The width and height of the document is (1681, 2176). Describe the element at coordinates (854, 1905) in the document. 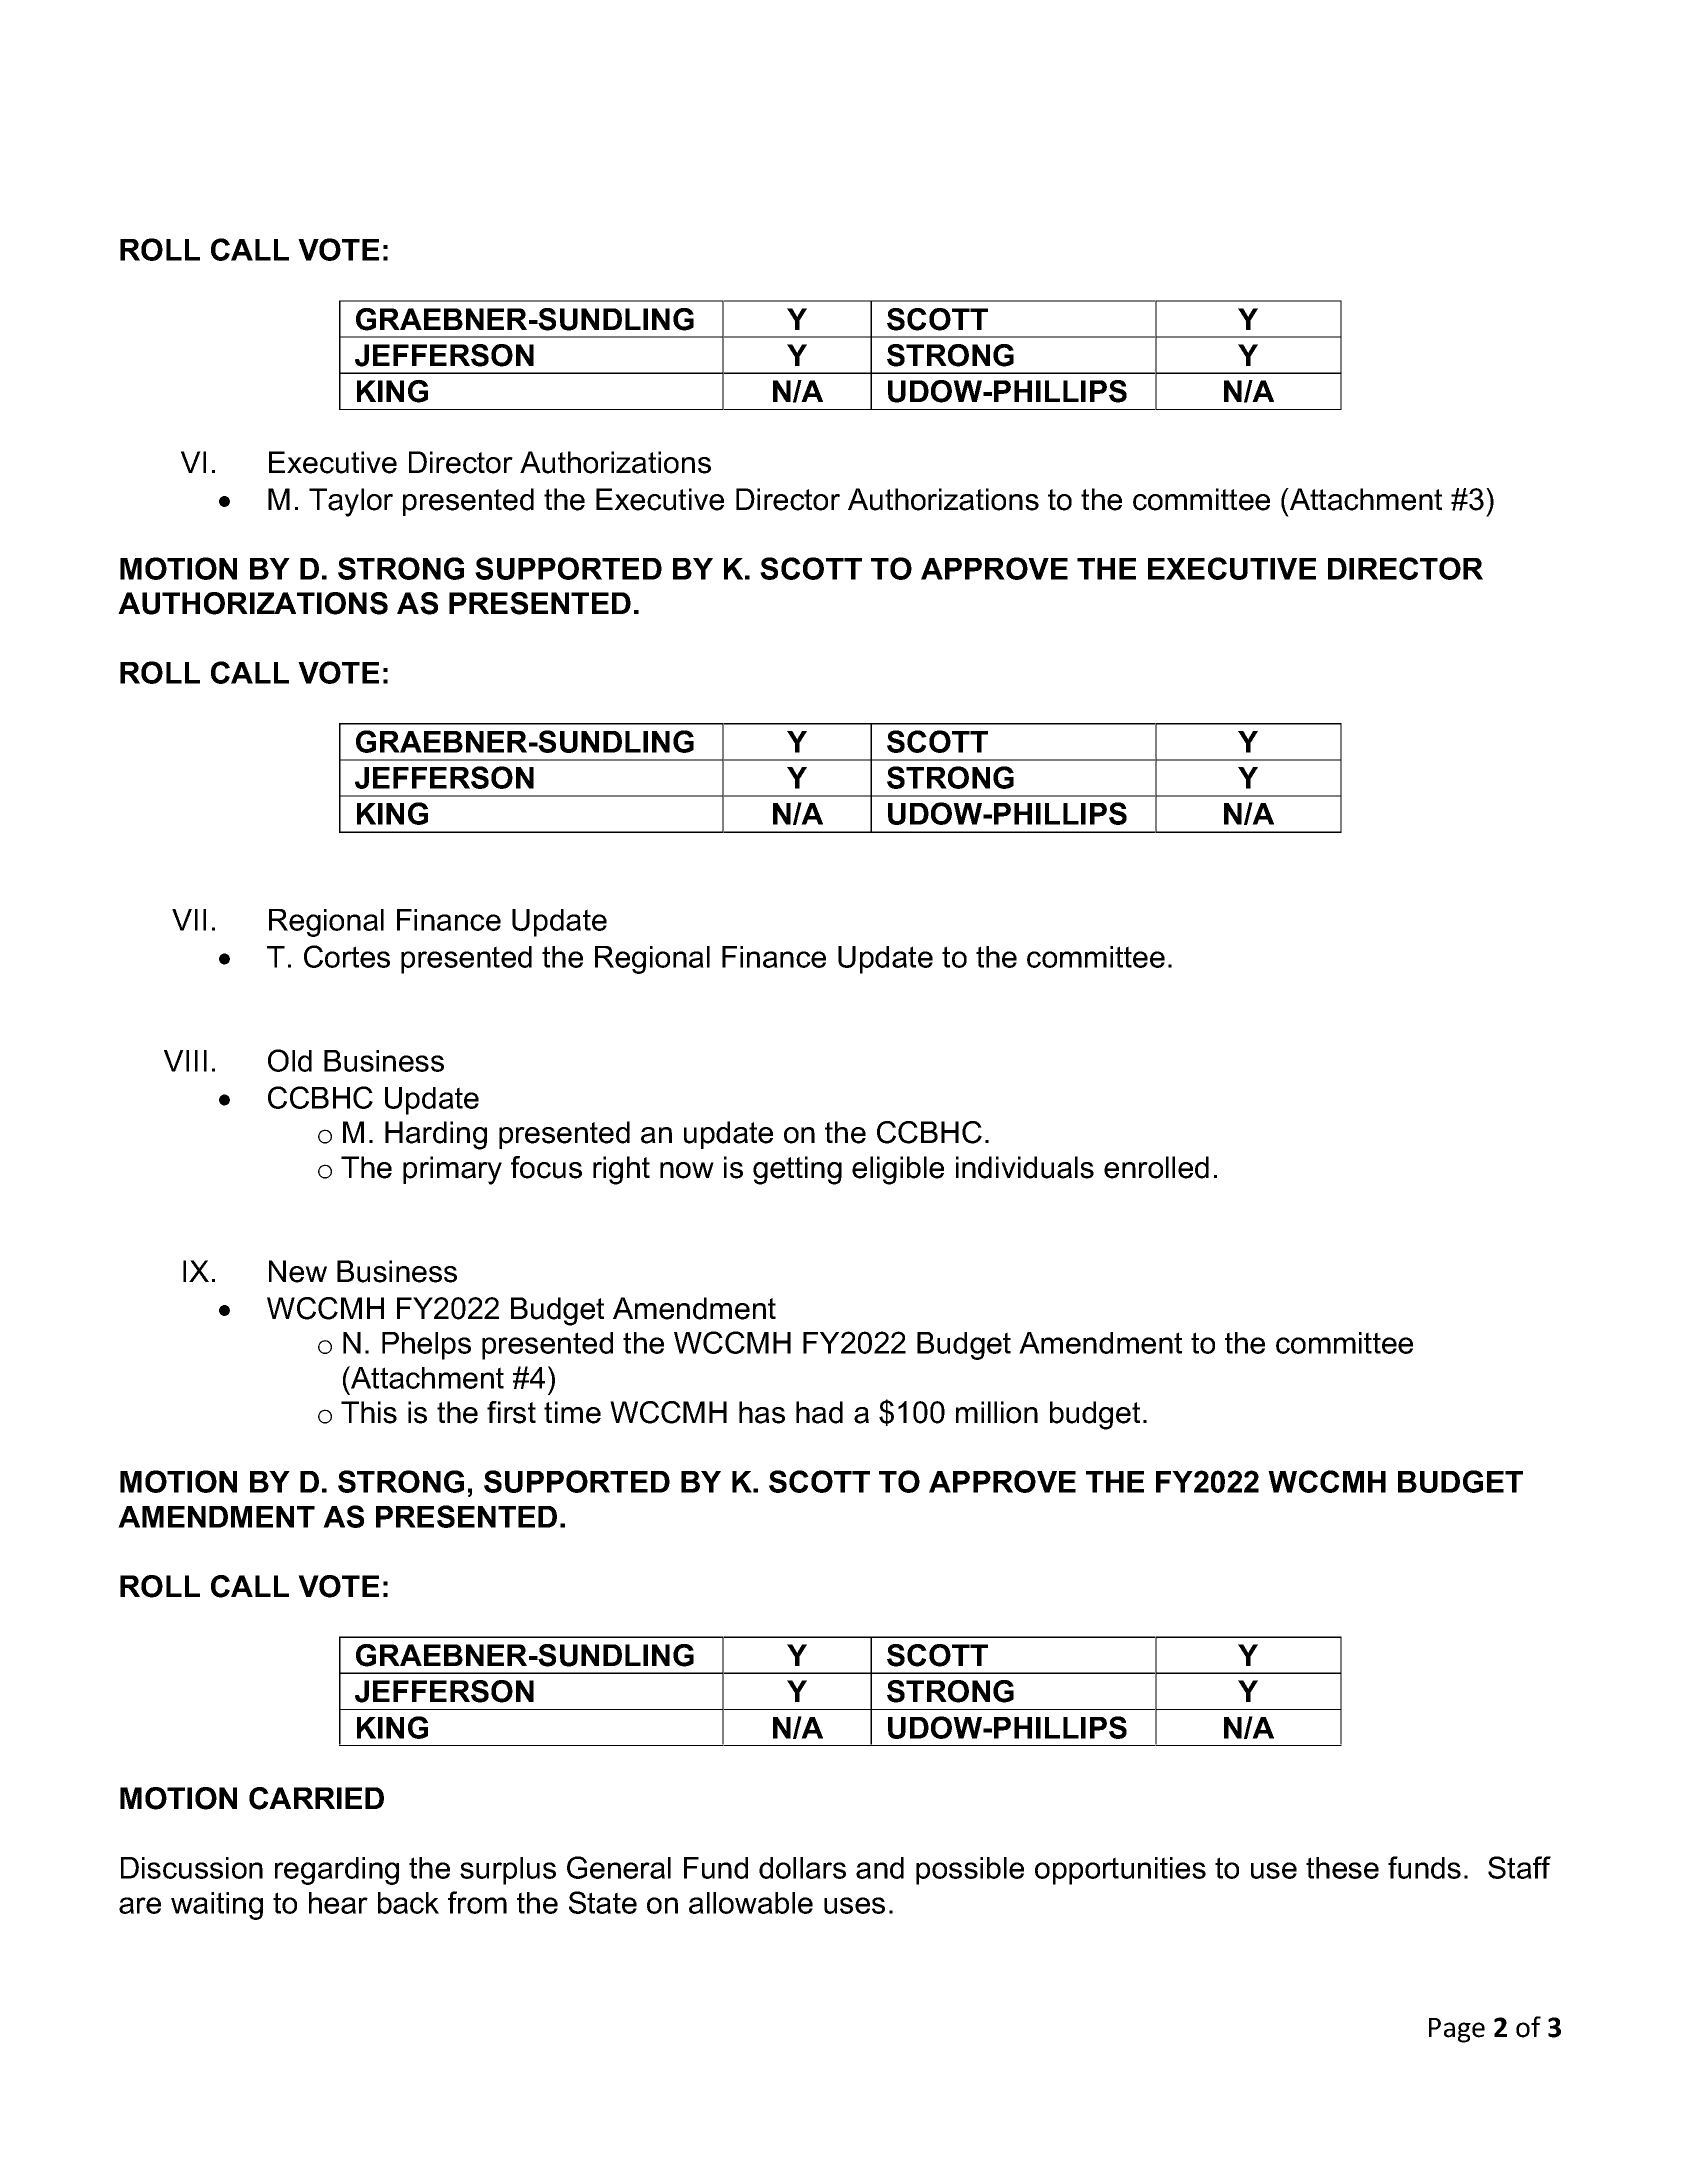

I see `uses` at that location.
